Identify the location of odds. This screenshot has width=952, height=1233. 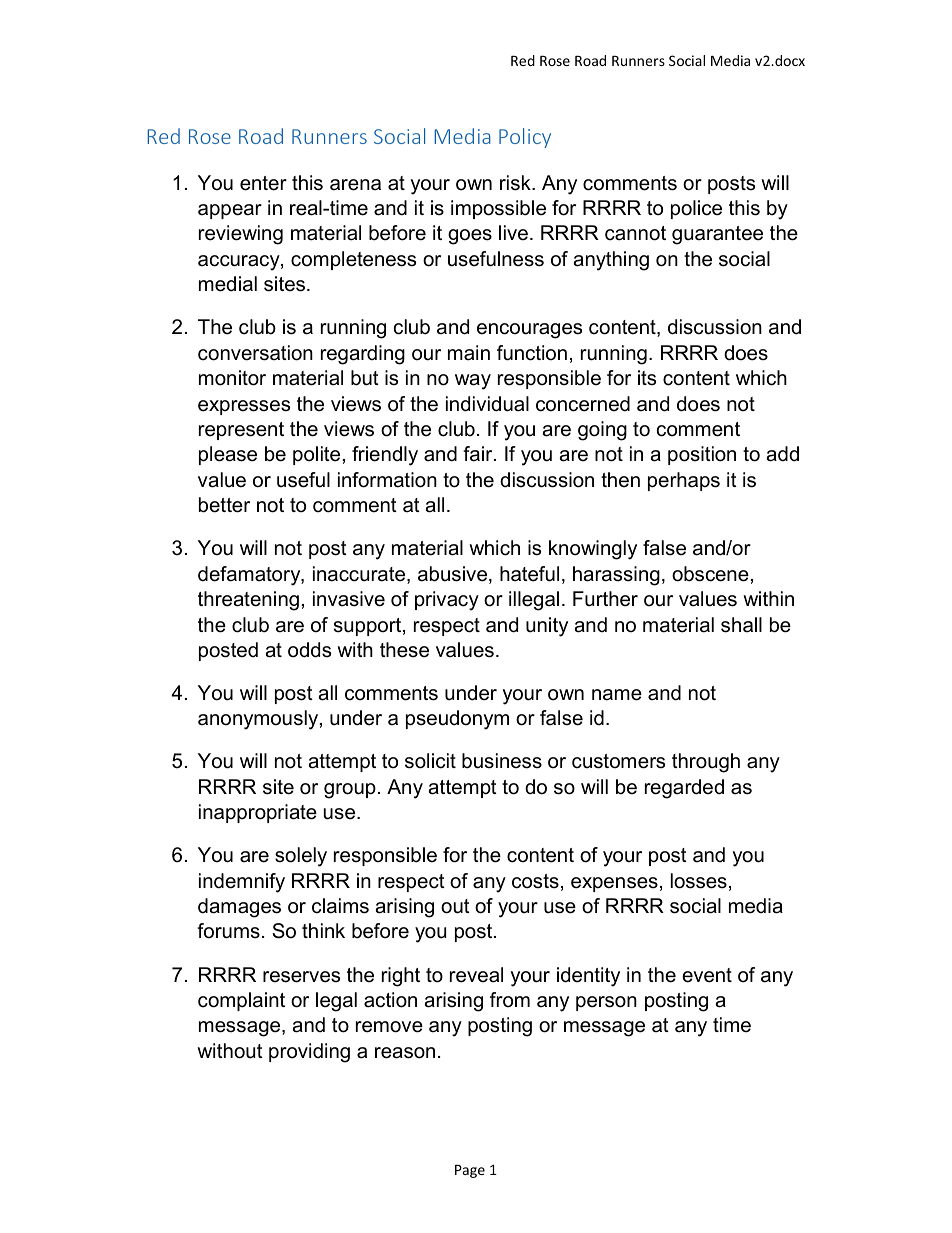
(309, 650).
